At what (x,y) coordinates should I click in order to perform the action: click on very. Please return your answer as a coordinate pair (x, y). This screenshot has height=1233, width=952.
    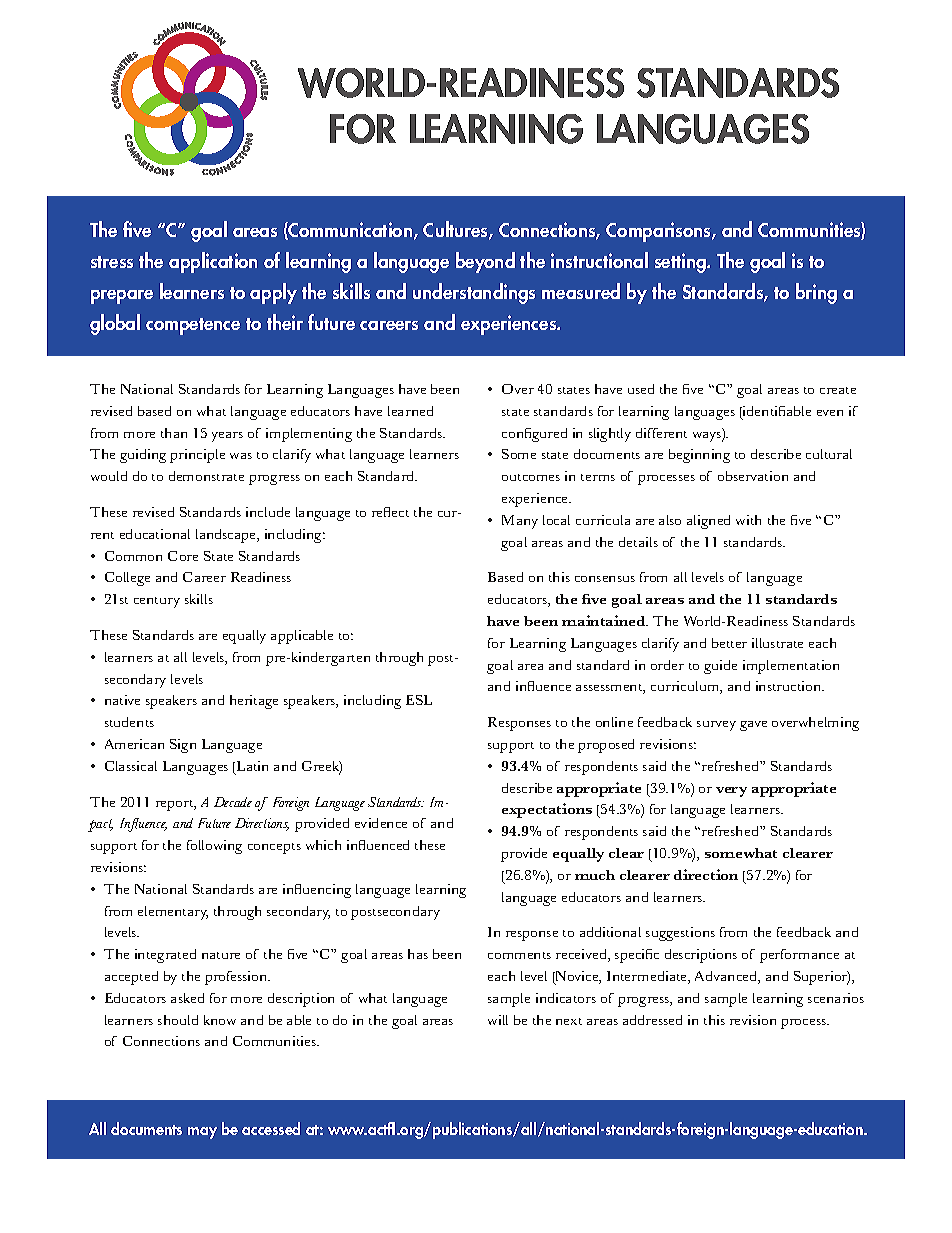
    Looking at the image, I should click on (731, 792).
